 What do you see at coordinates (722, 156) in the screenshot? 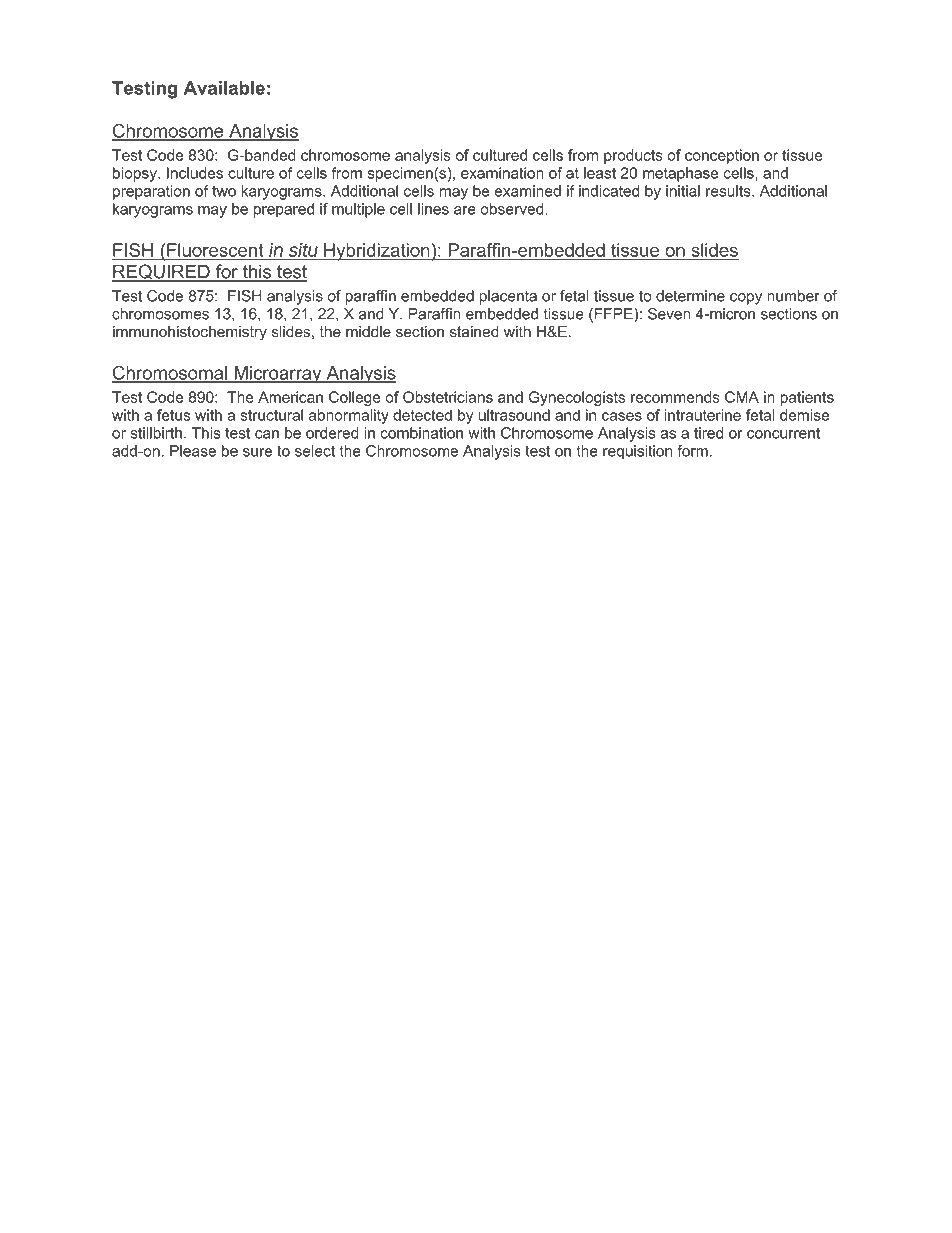
I see `conception` at bounding box center [722, 156].
